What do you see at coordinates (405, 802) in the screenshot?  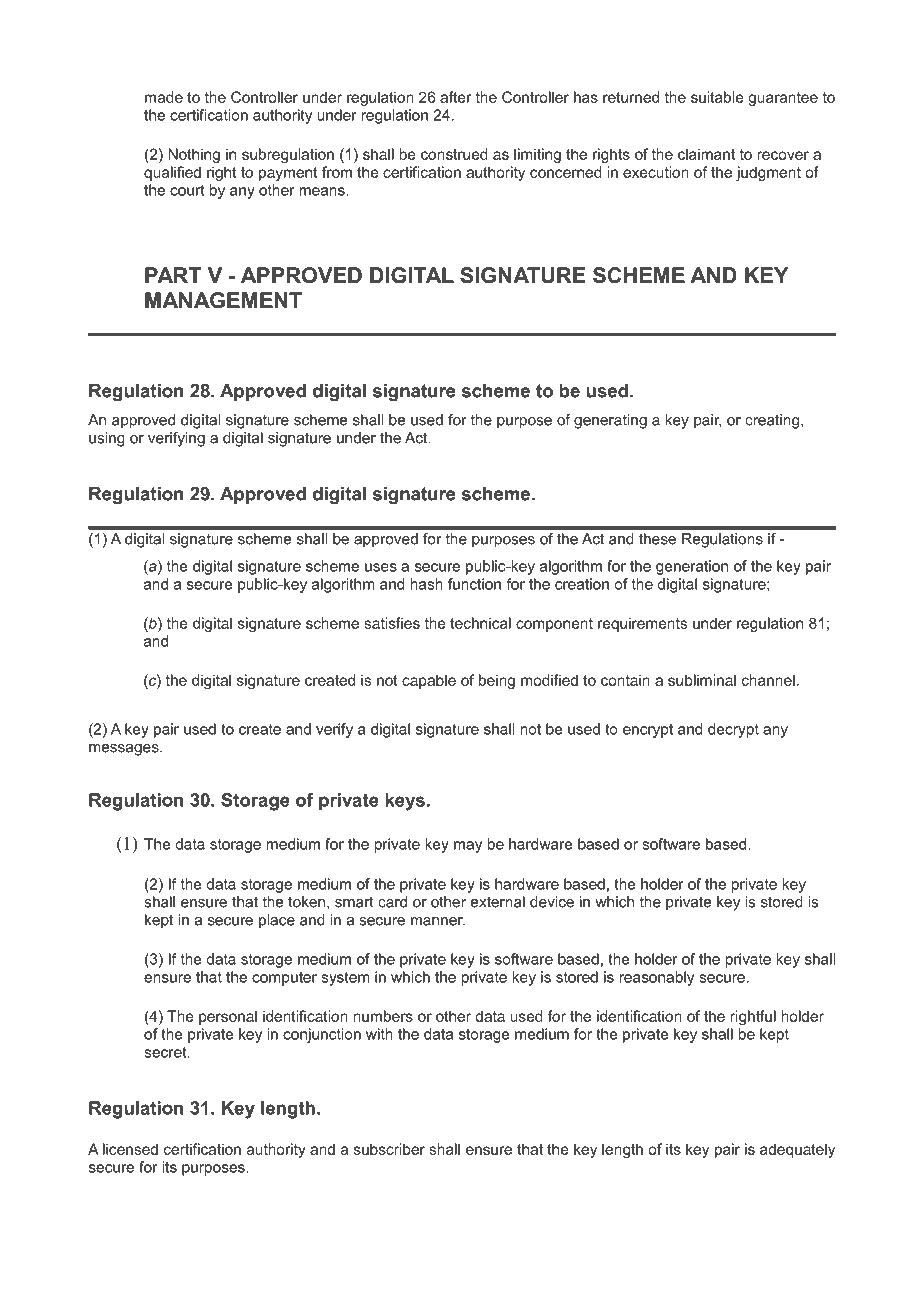 I see `keys` at bounding box center [405, 802].
